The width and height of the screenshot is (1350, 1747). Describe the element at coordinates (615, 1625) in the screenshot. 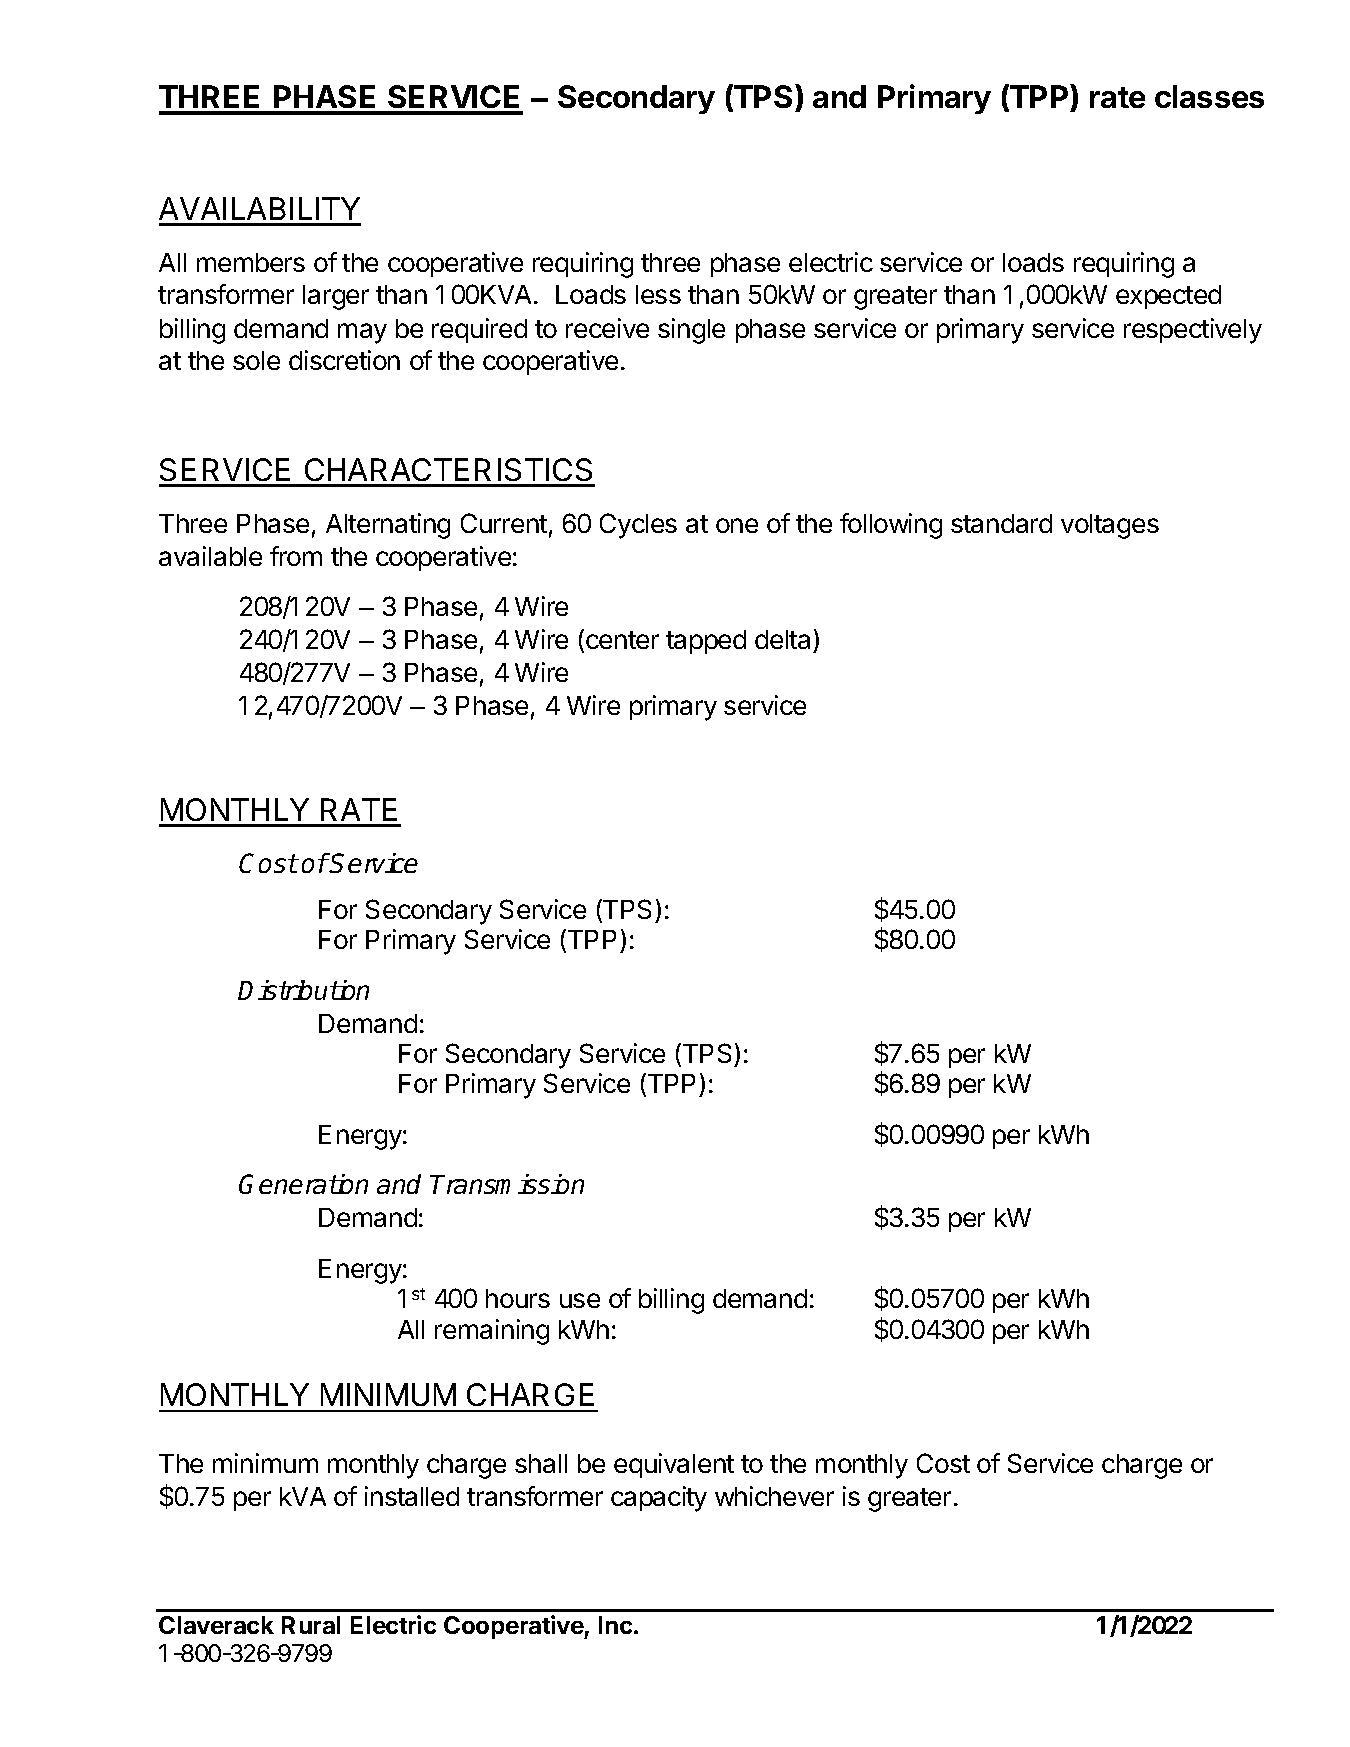

I see `Inc` at that location.
